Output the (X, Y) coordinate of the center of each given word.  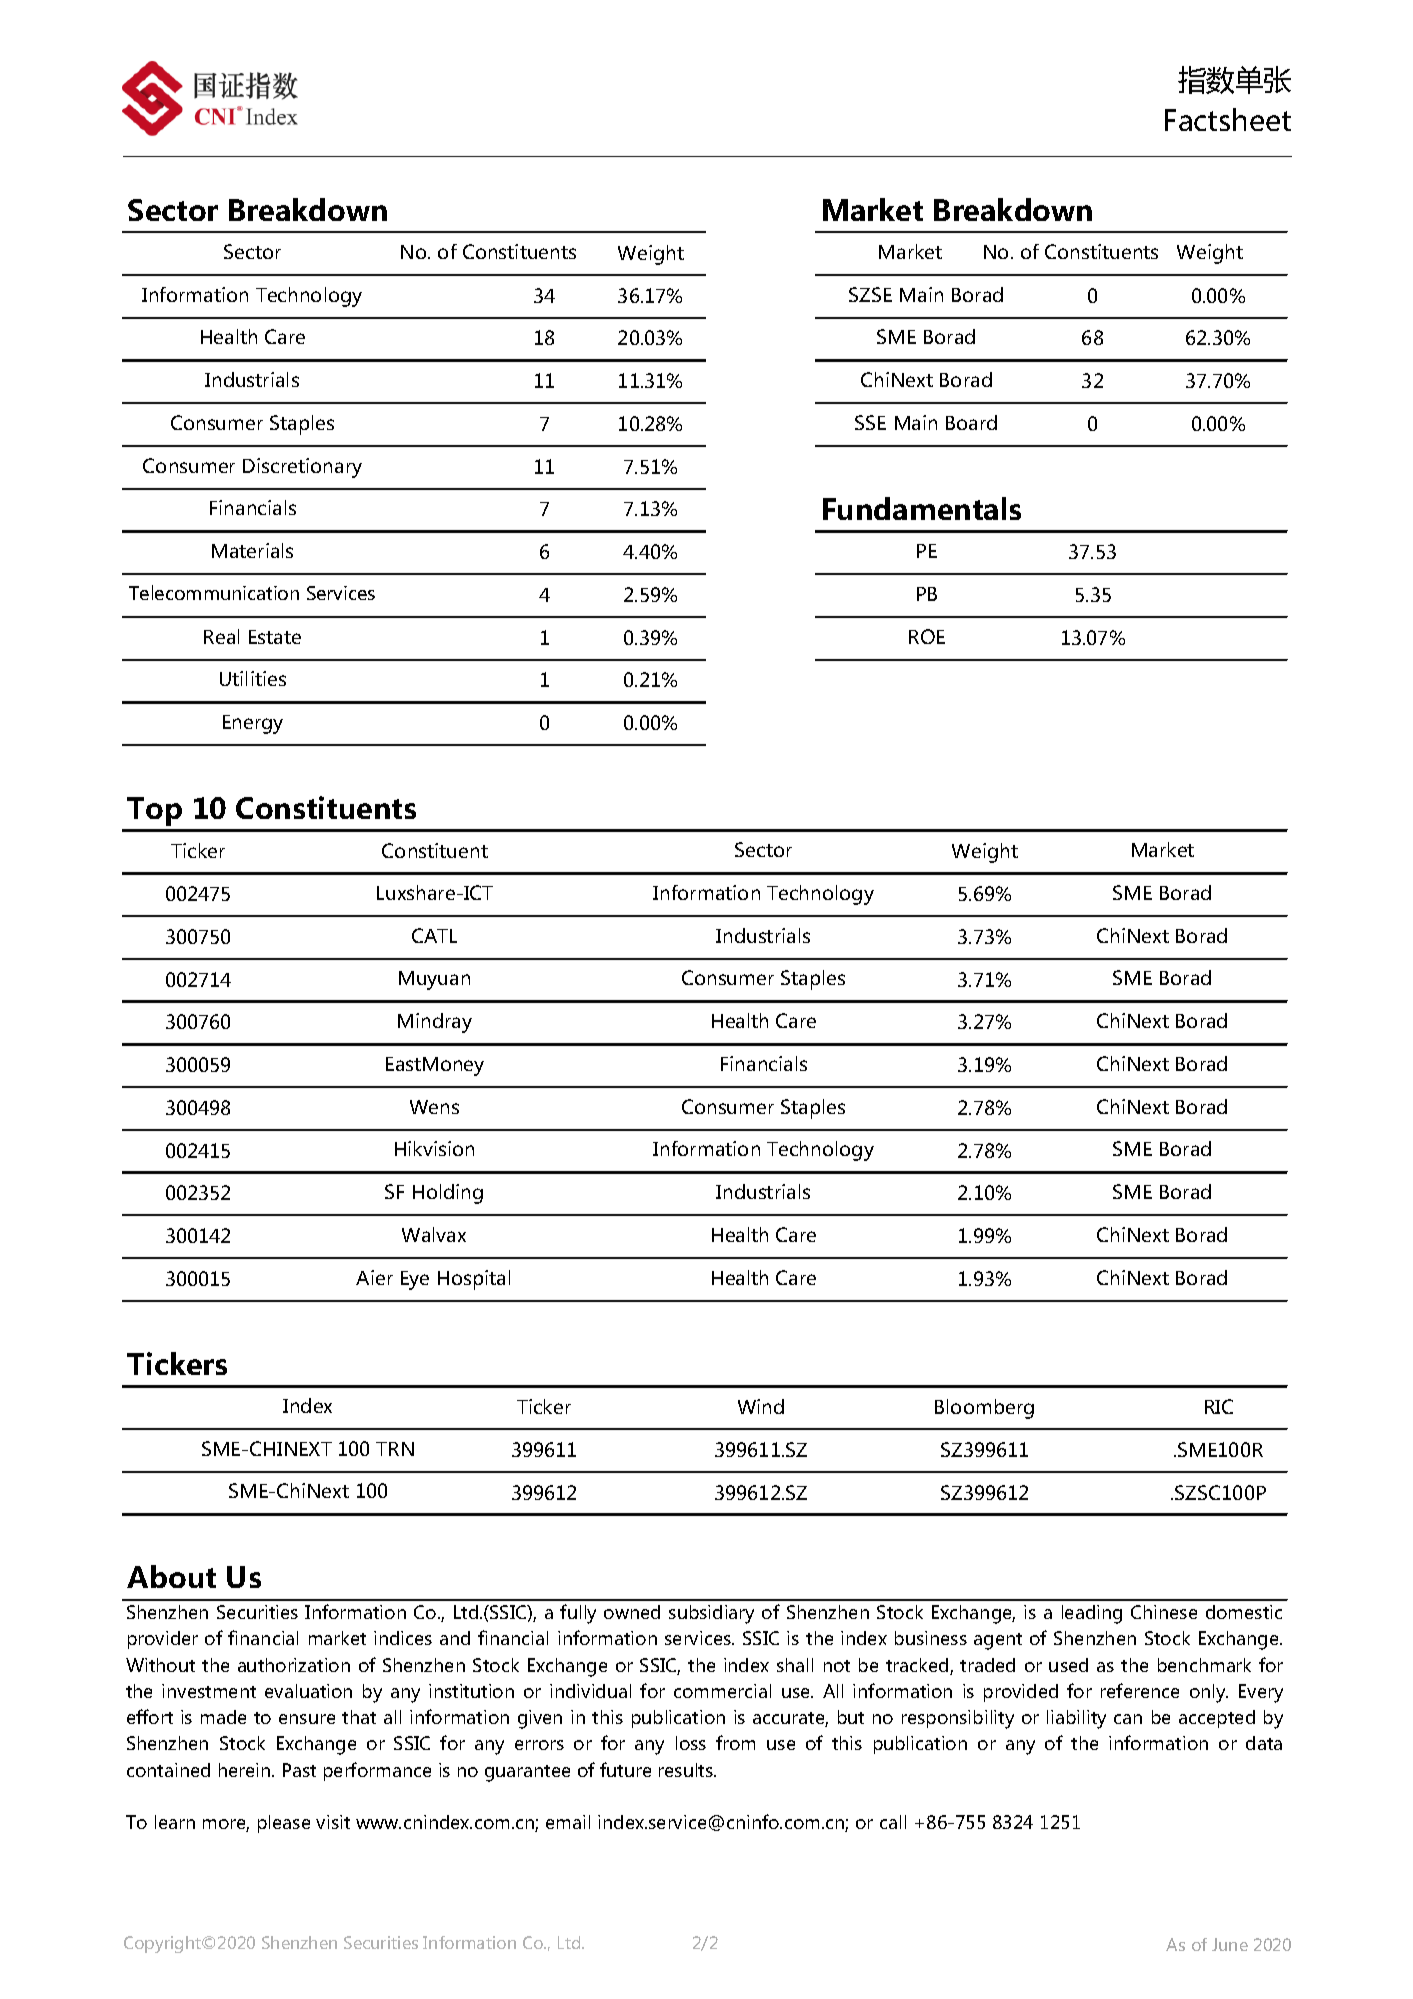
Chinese (1164, 1612)
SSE (870, 422)
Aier (374, 1277)
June (1230, 1944)
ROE (927, 636)
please (284, 1824)
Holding (448, 1194)
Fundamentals (922, 508)
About (171, 1576)
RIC (1219, 1406)
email (568, 1822)
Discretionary (302, 468)
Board (971, 422)
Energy (253, 724)
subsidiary (711, 1614)
